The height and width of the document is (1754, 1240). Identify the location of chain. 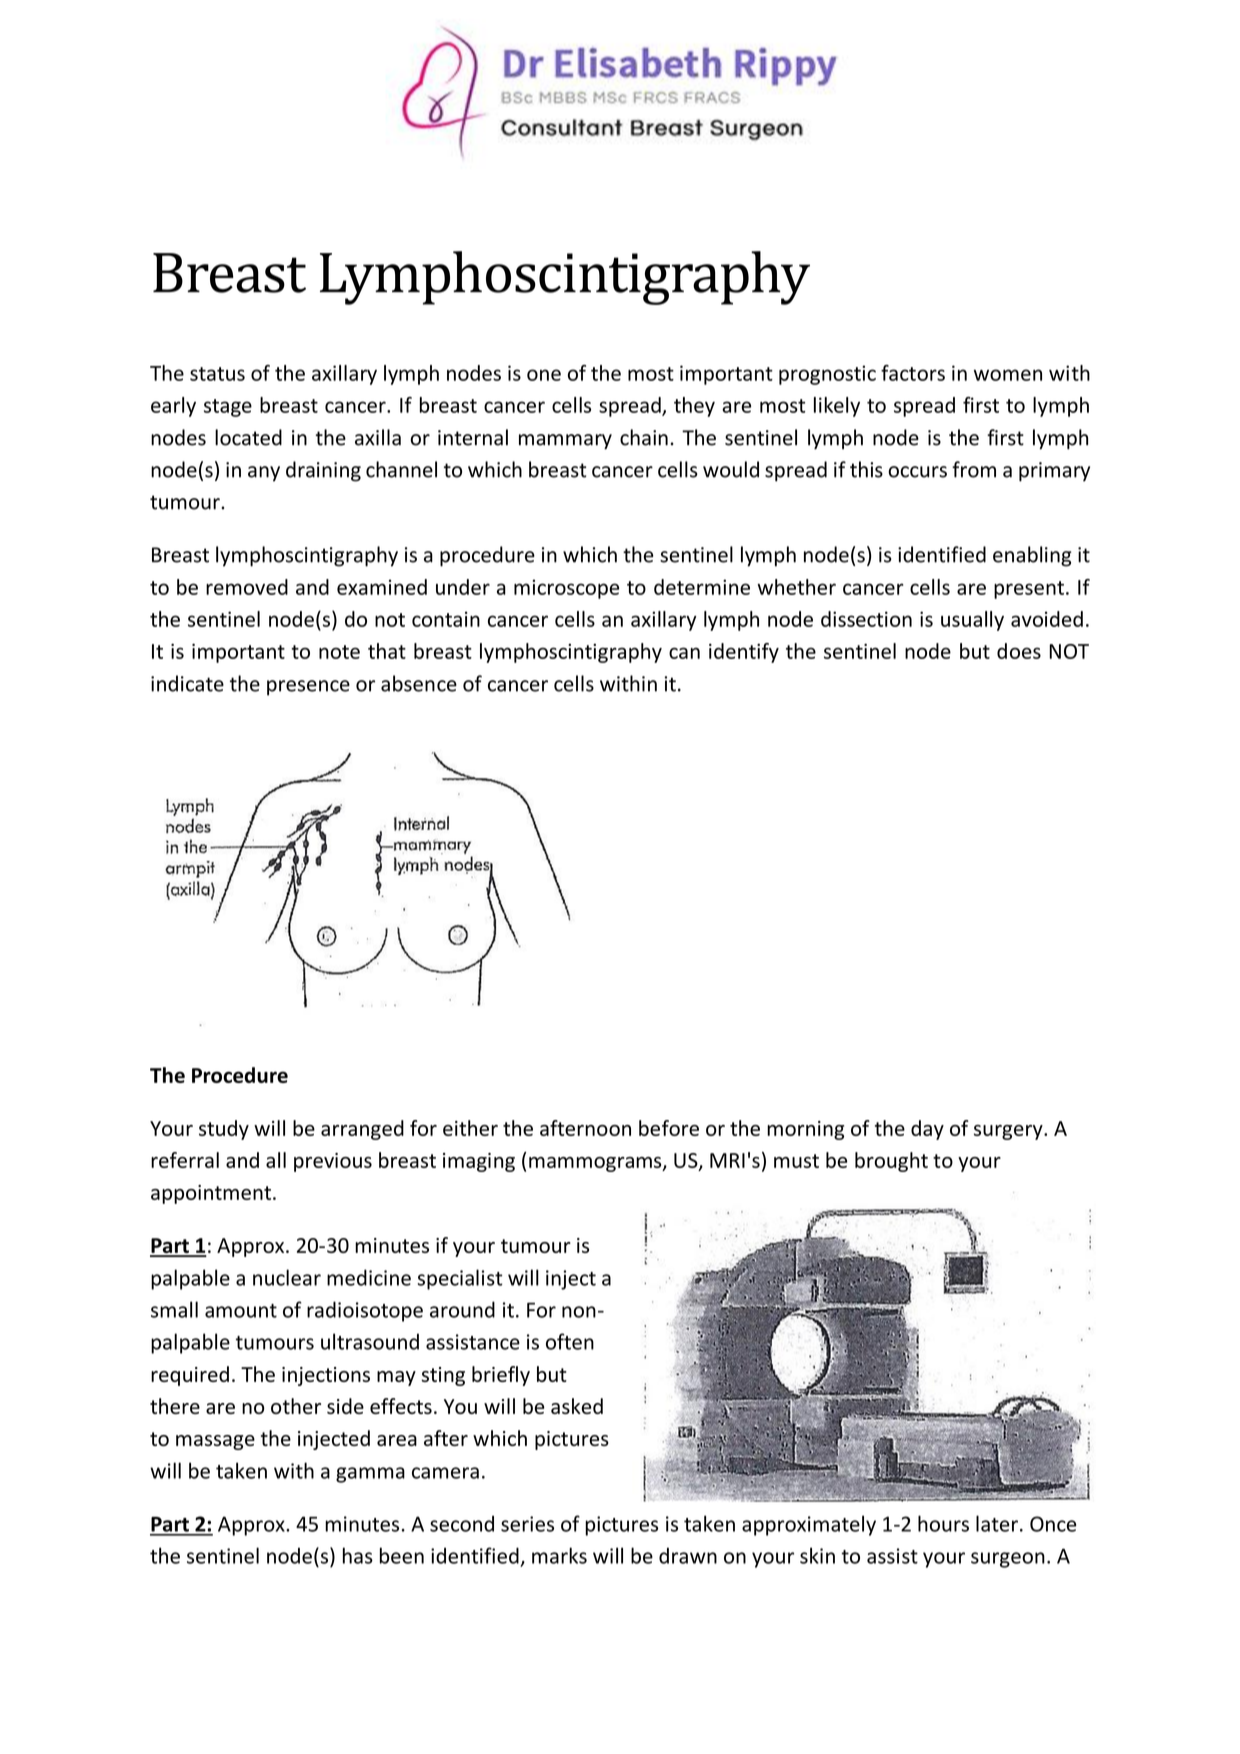
(644, 437).
